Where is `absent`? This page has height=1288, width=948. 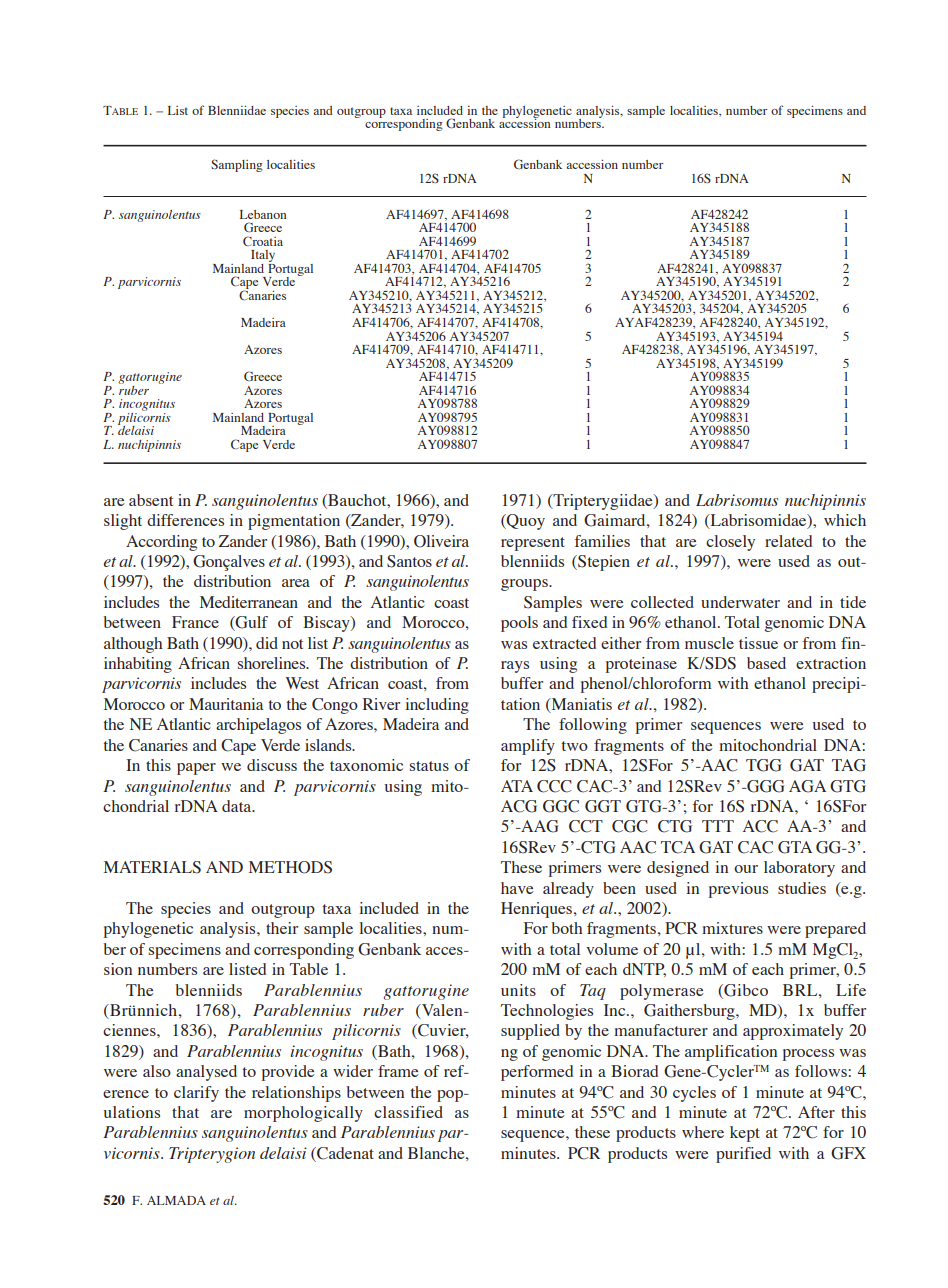 absent is located at coordinates (151, 500).
